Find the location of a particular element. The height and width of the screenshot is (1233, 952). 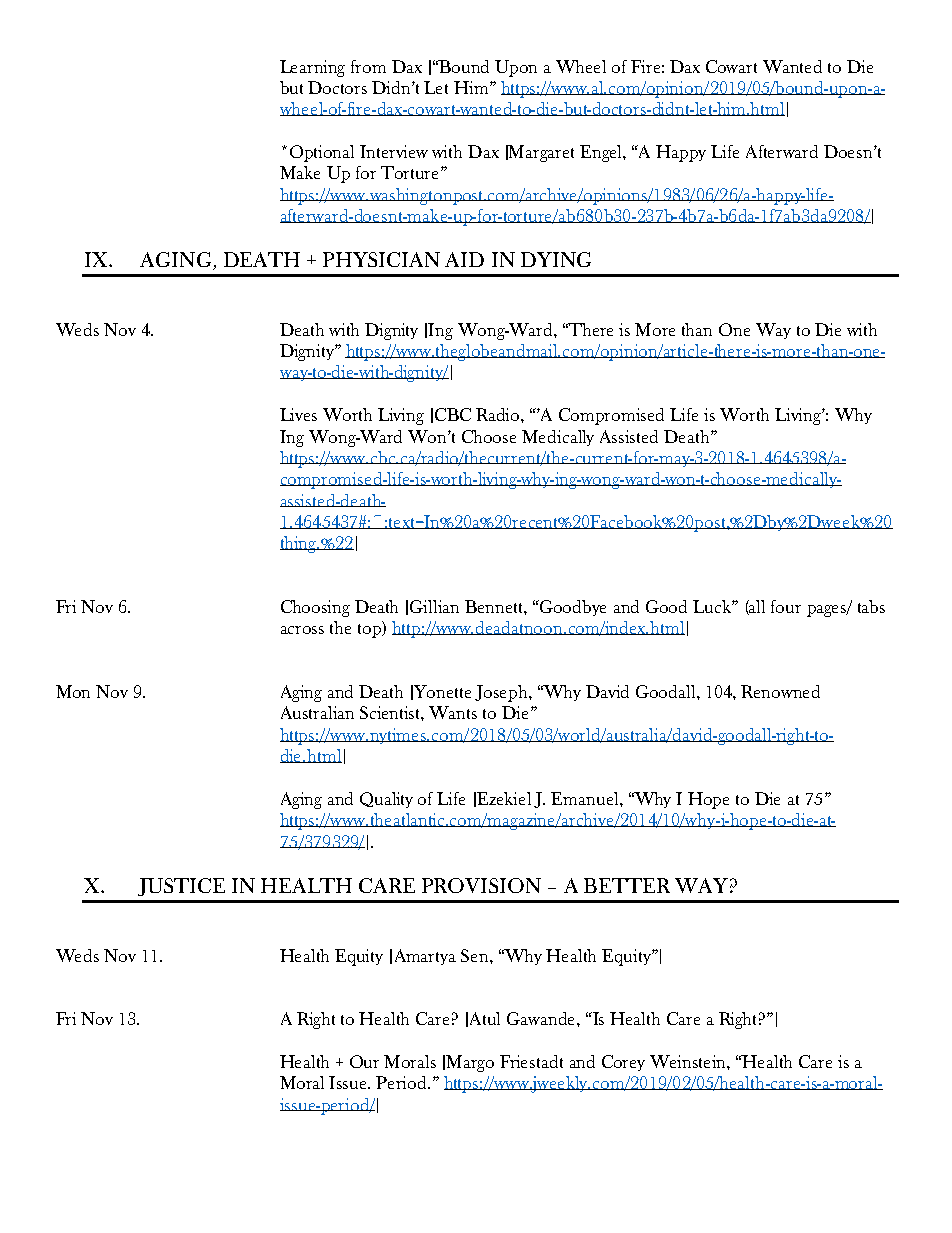

JUSTICE is located at coordinates (181, 887).
